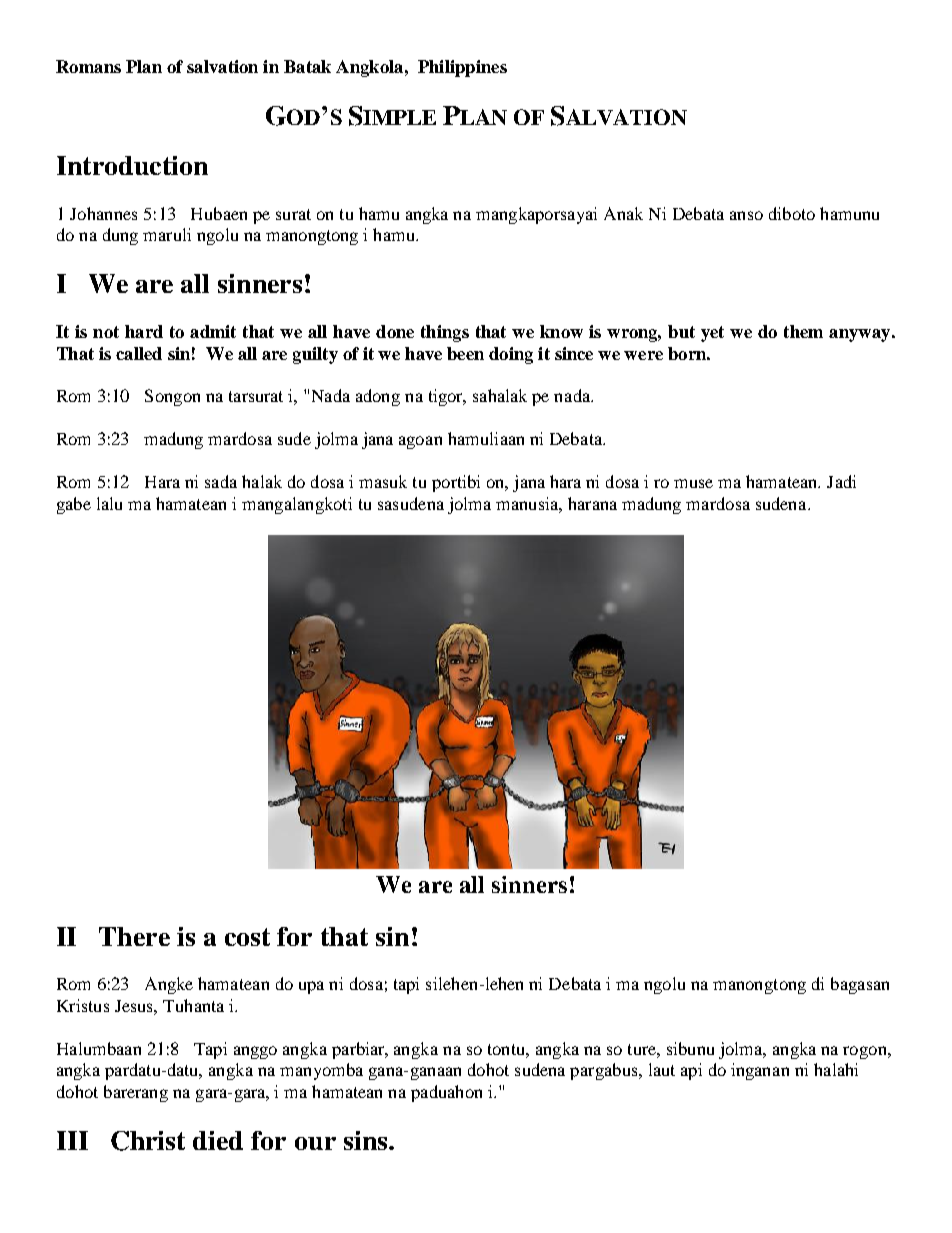 The width and height of the screenshot is (952, 1233). What do you see at coordinates (74, 505) in the screenshot?
I see `gabe` at bounding box center [74, 505].
